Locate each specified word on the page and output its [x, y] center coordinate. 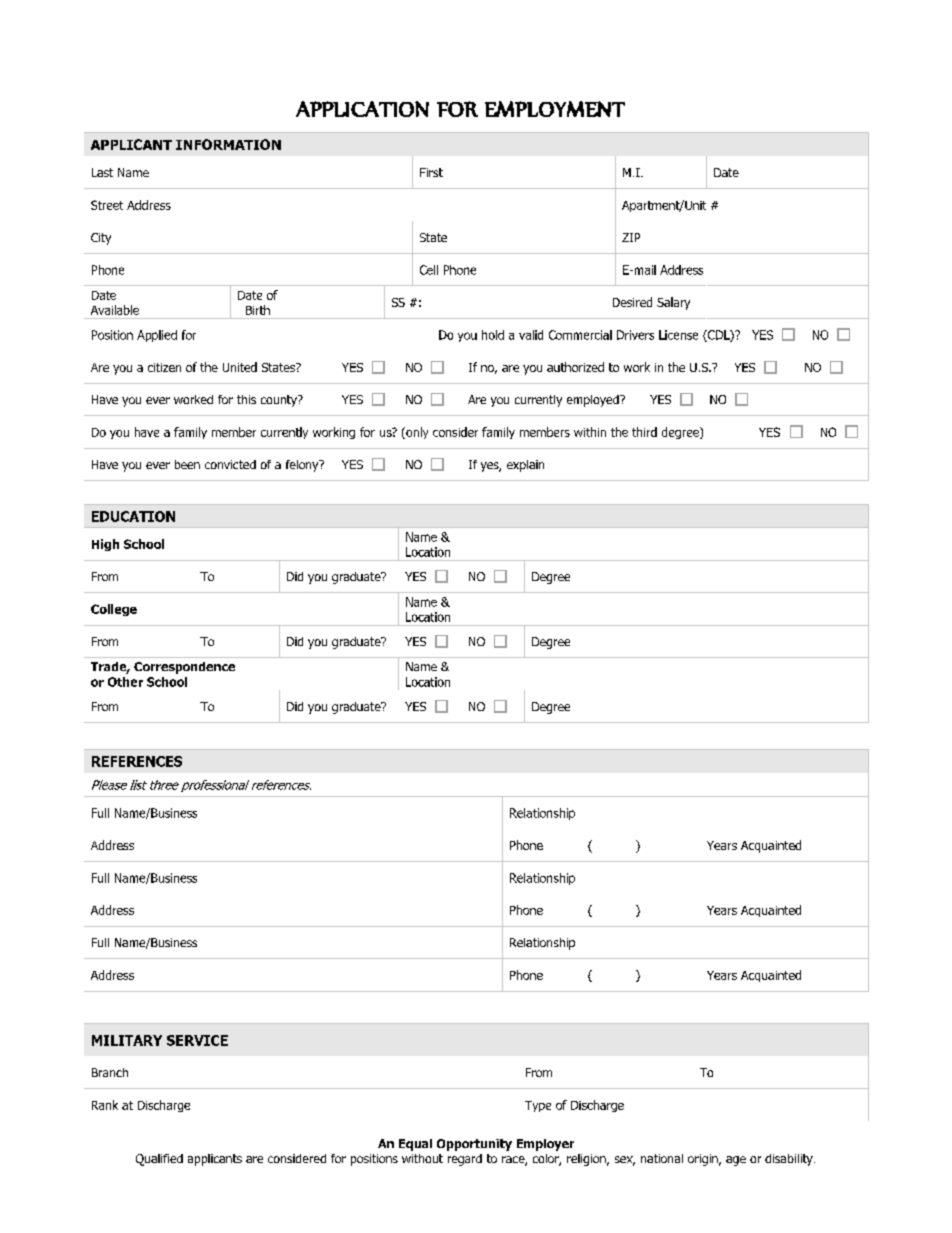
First [431, 172]
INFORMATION [228, 144]
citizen [164, 367]
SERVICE [197, 1040]
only [416, 433]
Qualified [159, 1160]
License [678, 335]
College [114, 610]
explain [525, 466]
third [644, 432]
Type [538, 1106]
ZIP [631, 237]
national [662, 1158]
